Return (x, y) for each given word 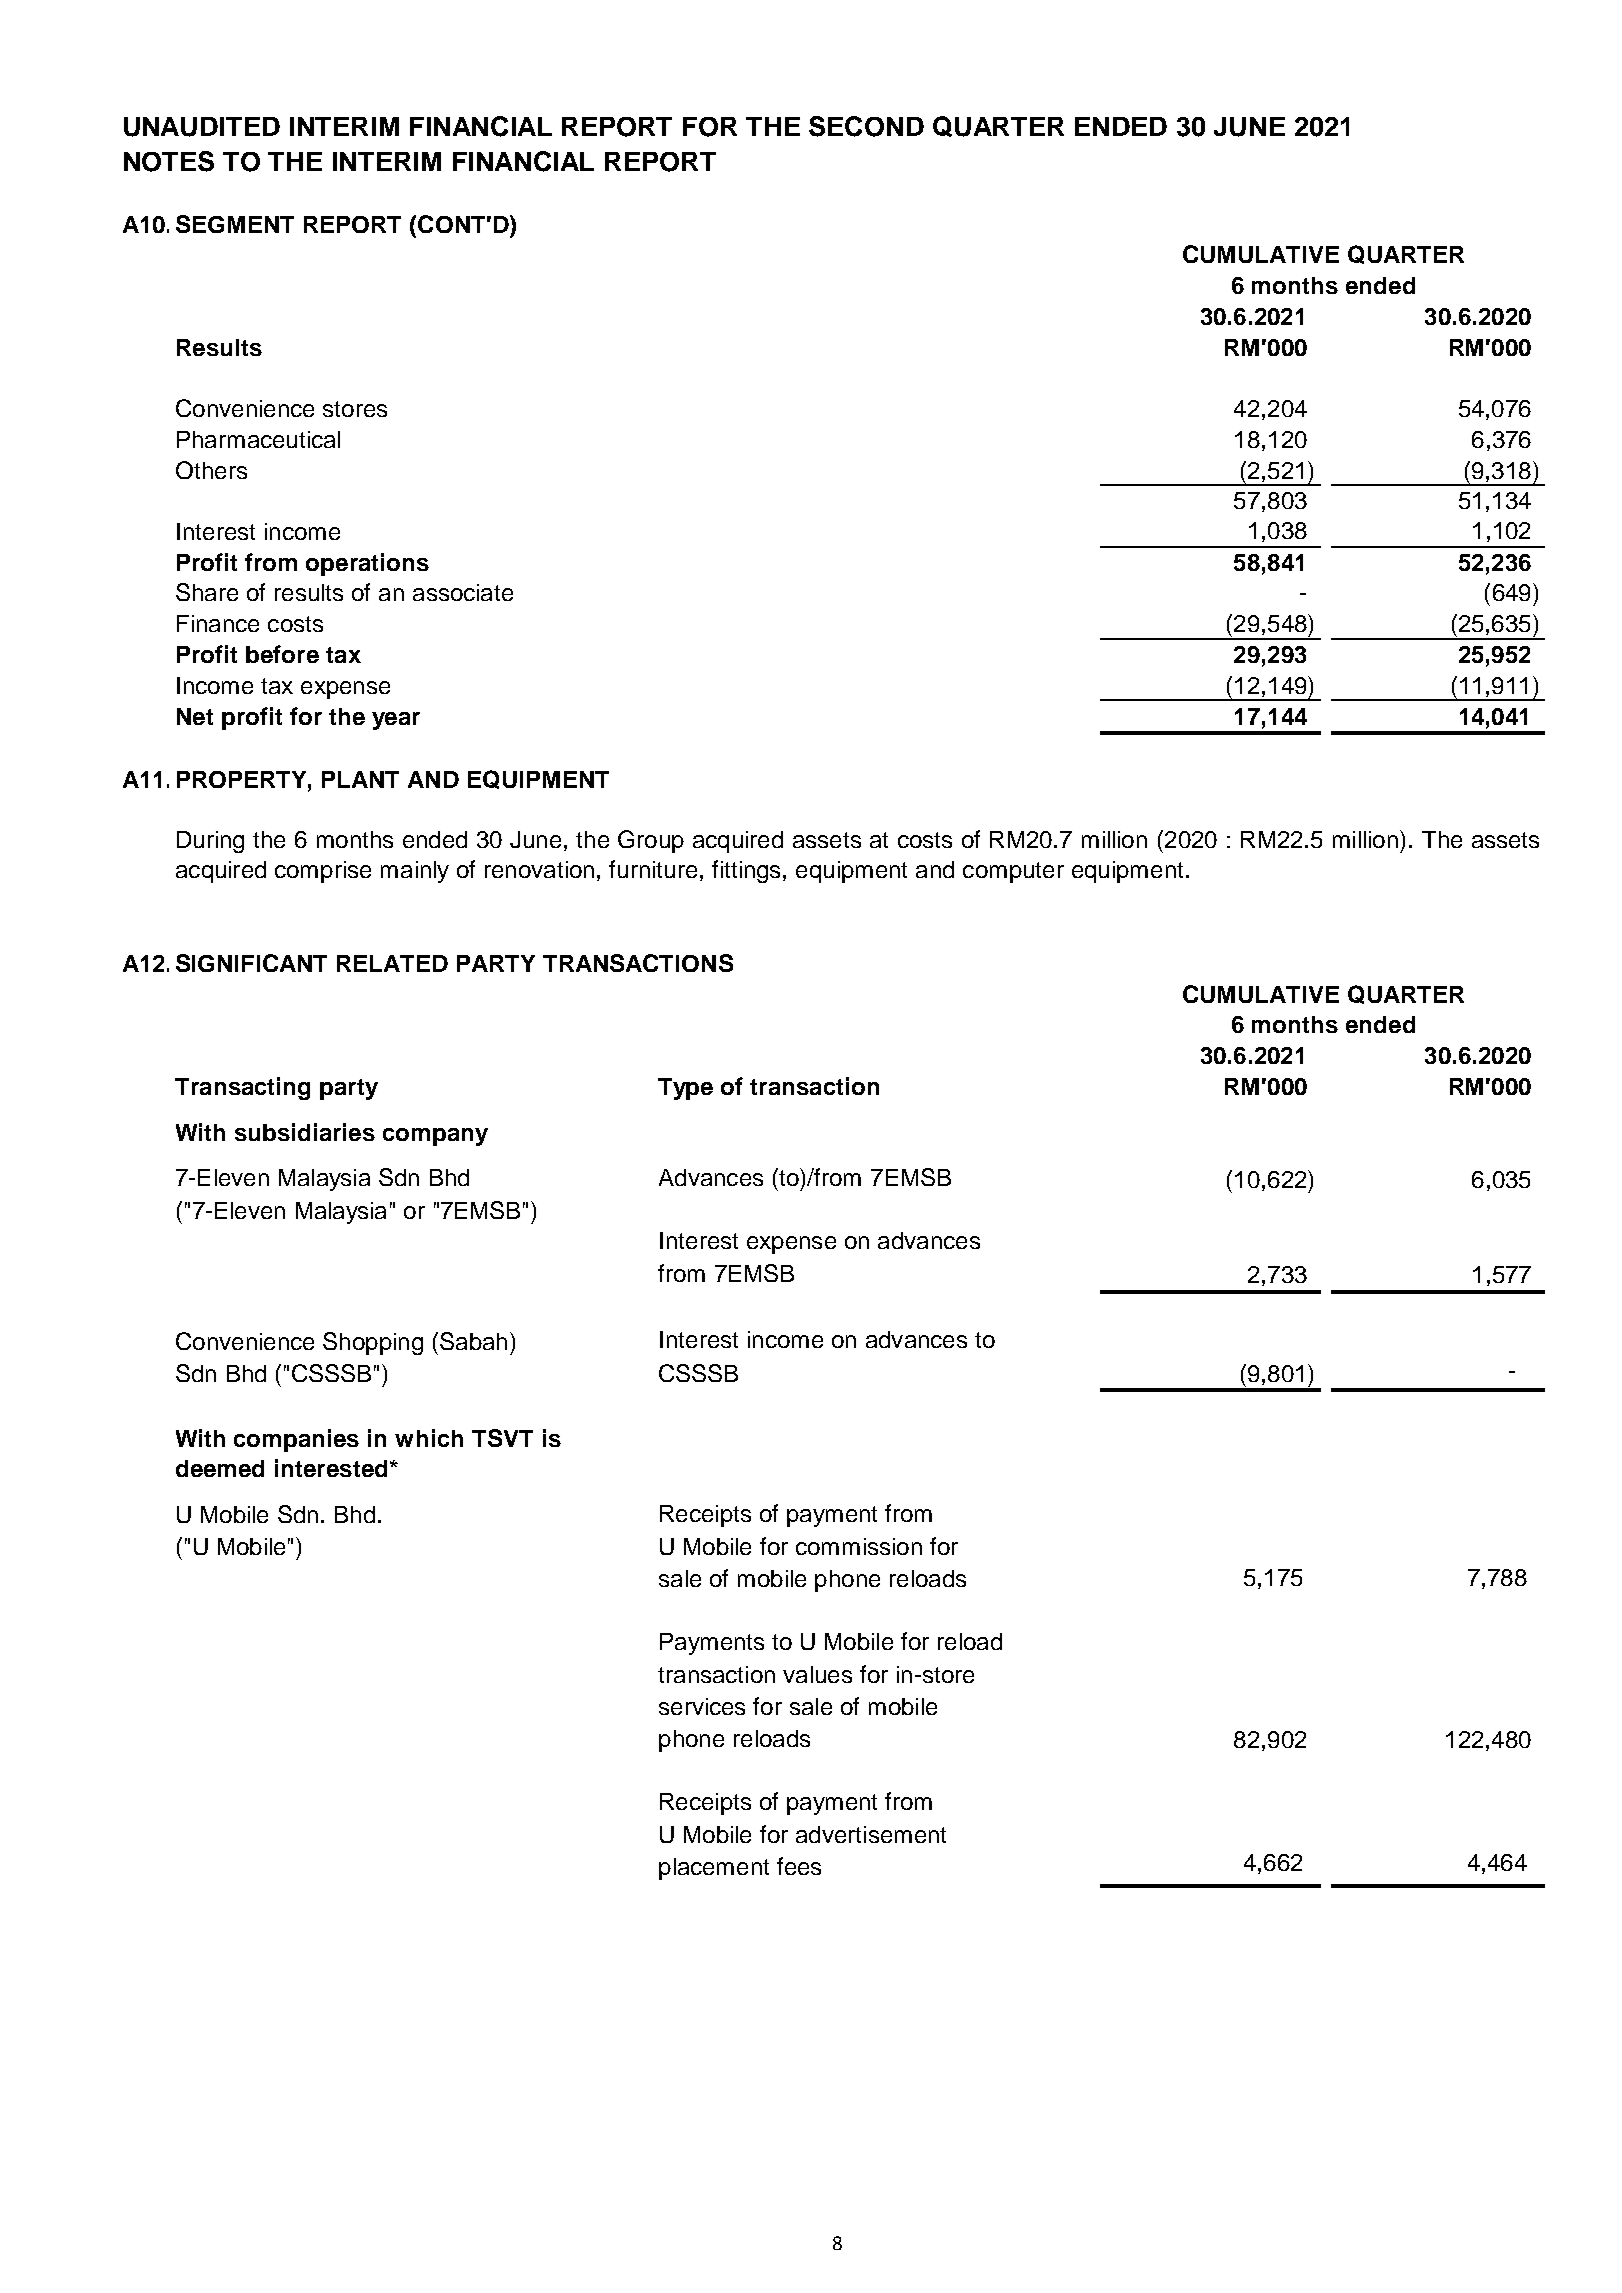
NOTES (169, 161)
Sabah (473, 1341)
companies (296, 1440)
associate (463, 592)
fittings (746, 871)
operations (367, 564)
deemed (220, 1468)
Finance (218, 623)
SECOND (866, 126)
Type (685, 1089)
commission (859, 1546)
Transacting (242, 1088)
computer (1013, 872)
